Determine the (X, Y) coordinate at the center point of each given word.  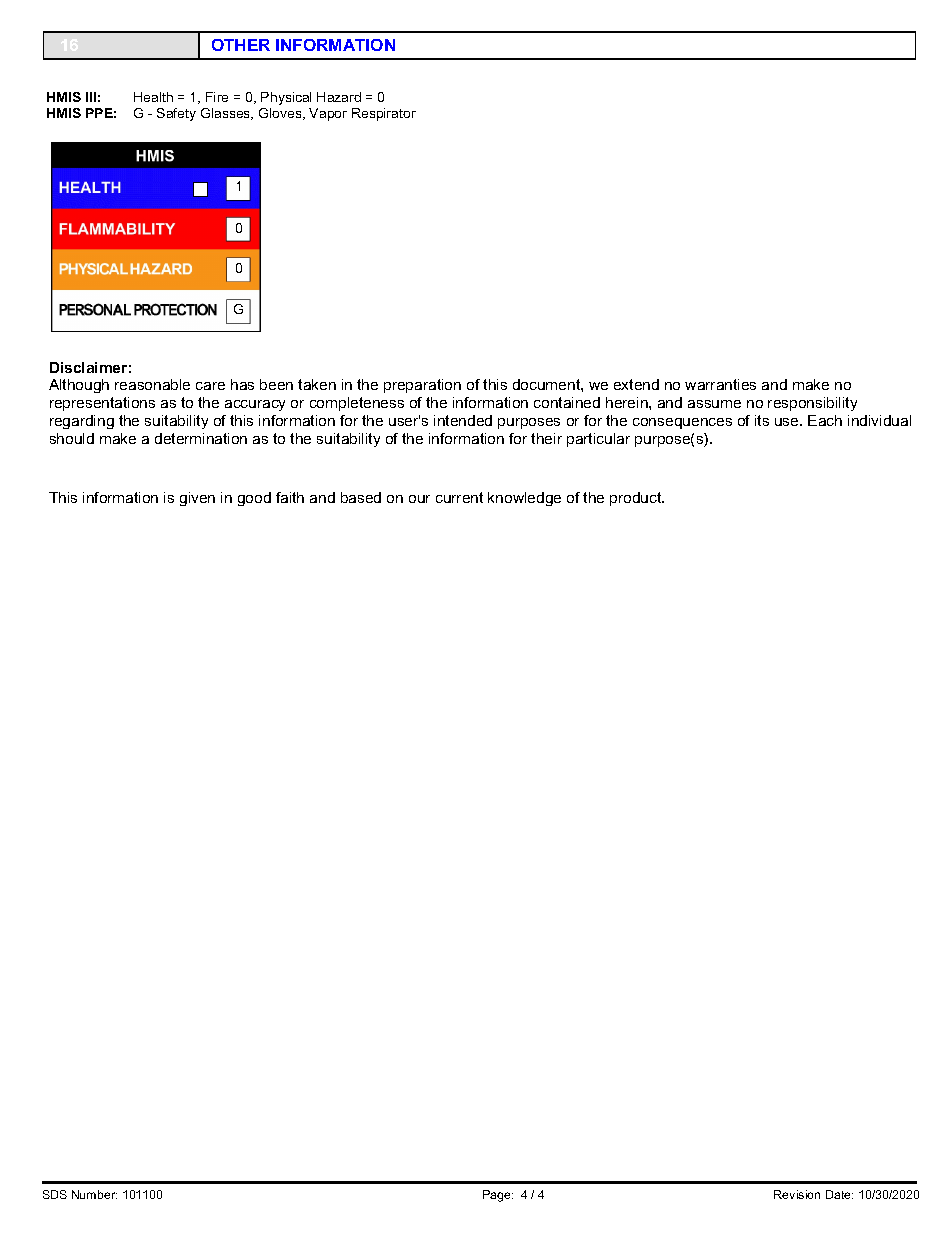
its (762, 420)
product (637, 499)
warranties (720, 384)
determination (201, 438)
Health (153, 97)
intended (463, 420)
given (197, 499)
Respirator (384, 114)
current (459, 497)
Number (94, 1194)
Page (498, 1196)
